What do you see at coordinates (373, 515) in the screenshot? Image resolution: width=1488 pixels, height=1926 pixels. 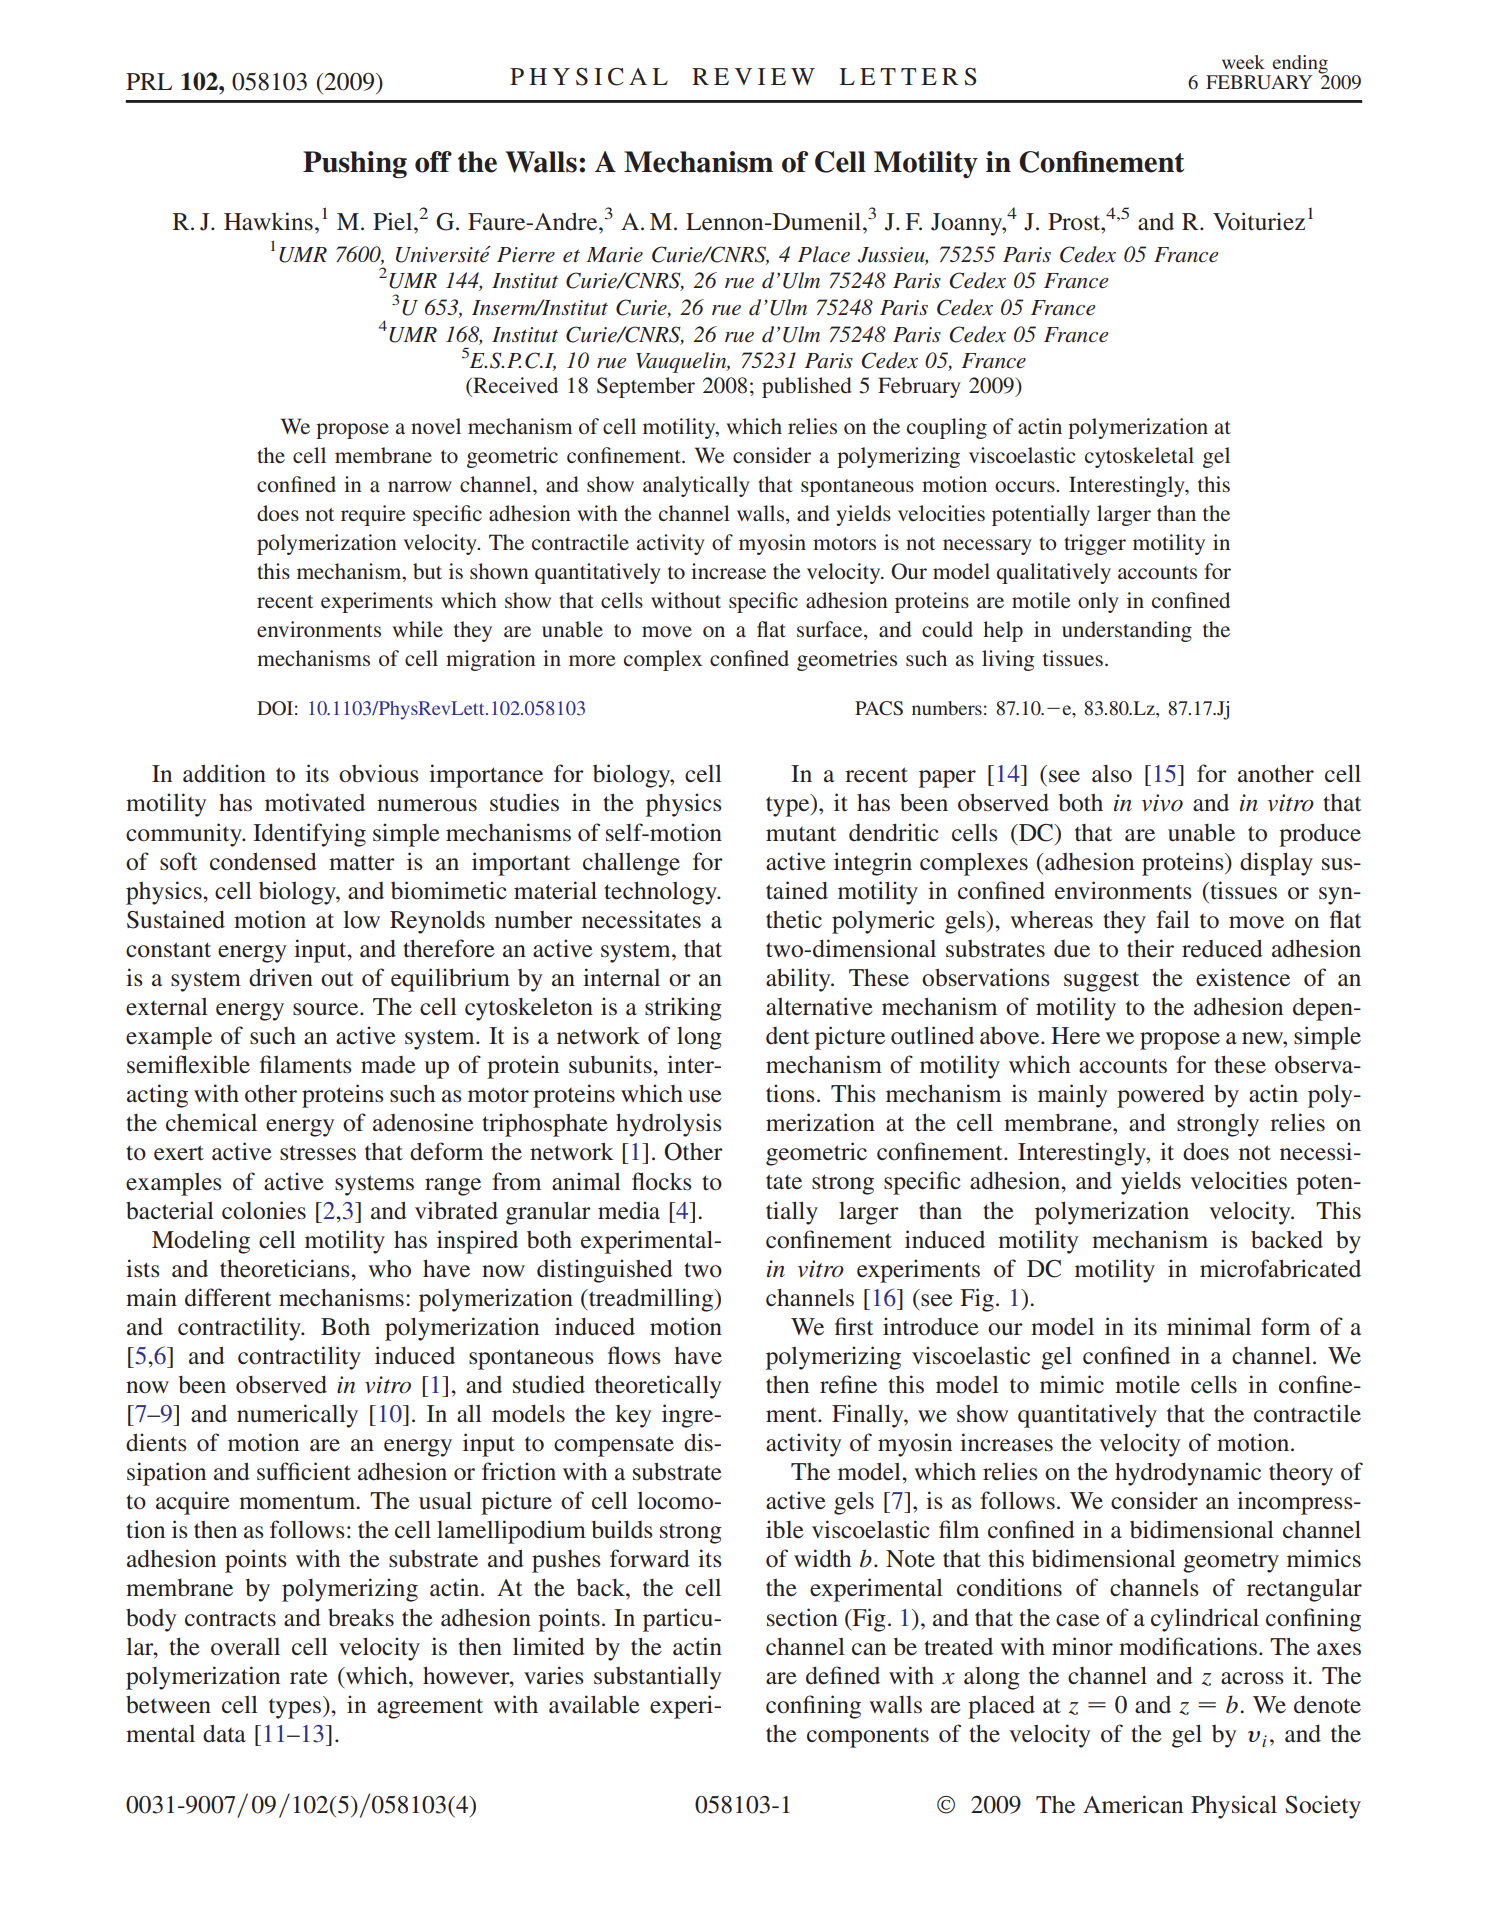 I see `require` at bounding box center [373, 515].
